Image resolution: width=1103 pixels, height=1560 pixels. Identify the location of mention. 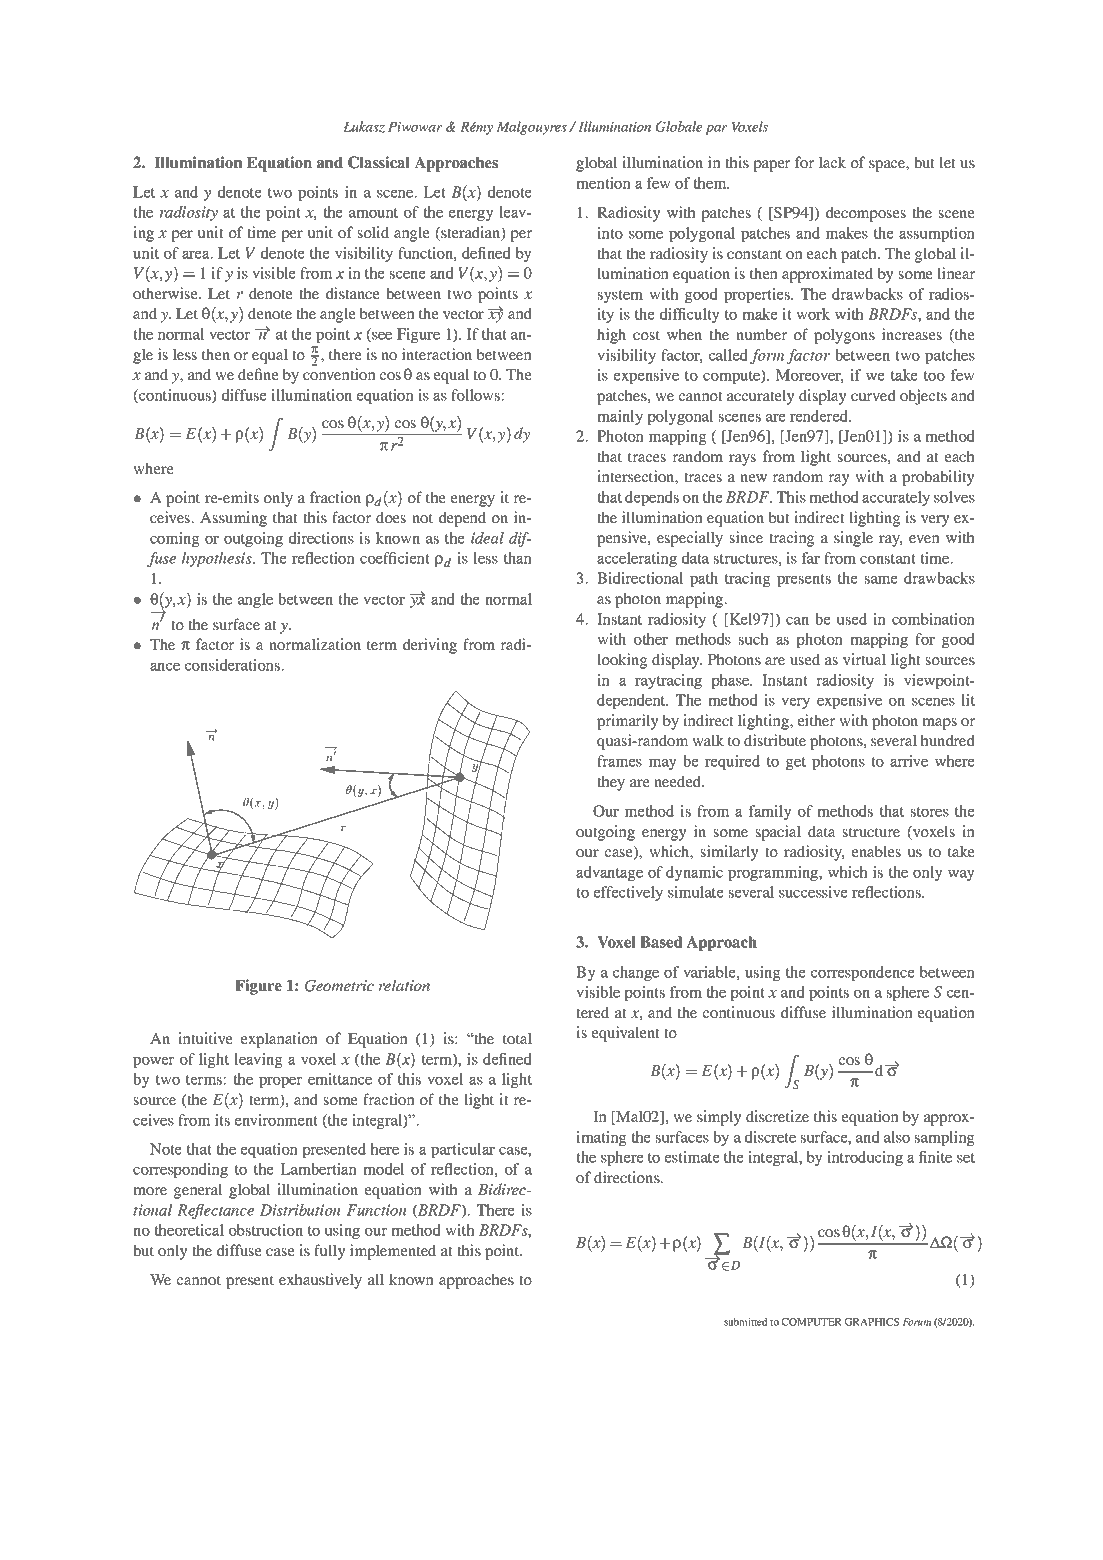
(603, 183).
